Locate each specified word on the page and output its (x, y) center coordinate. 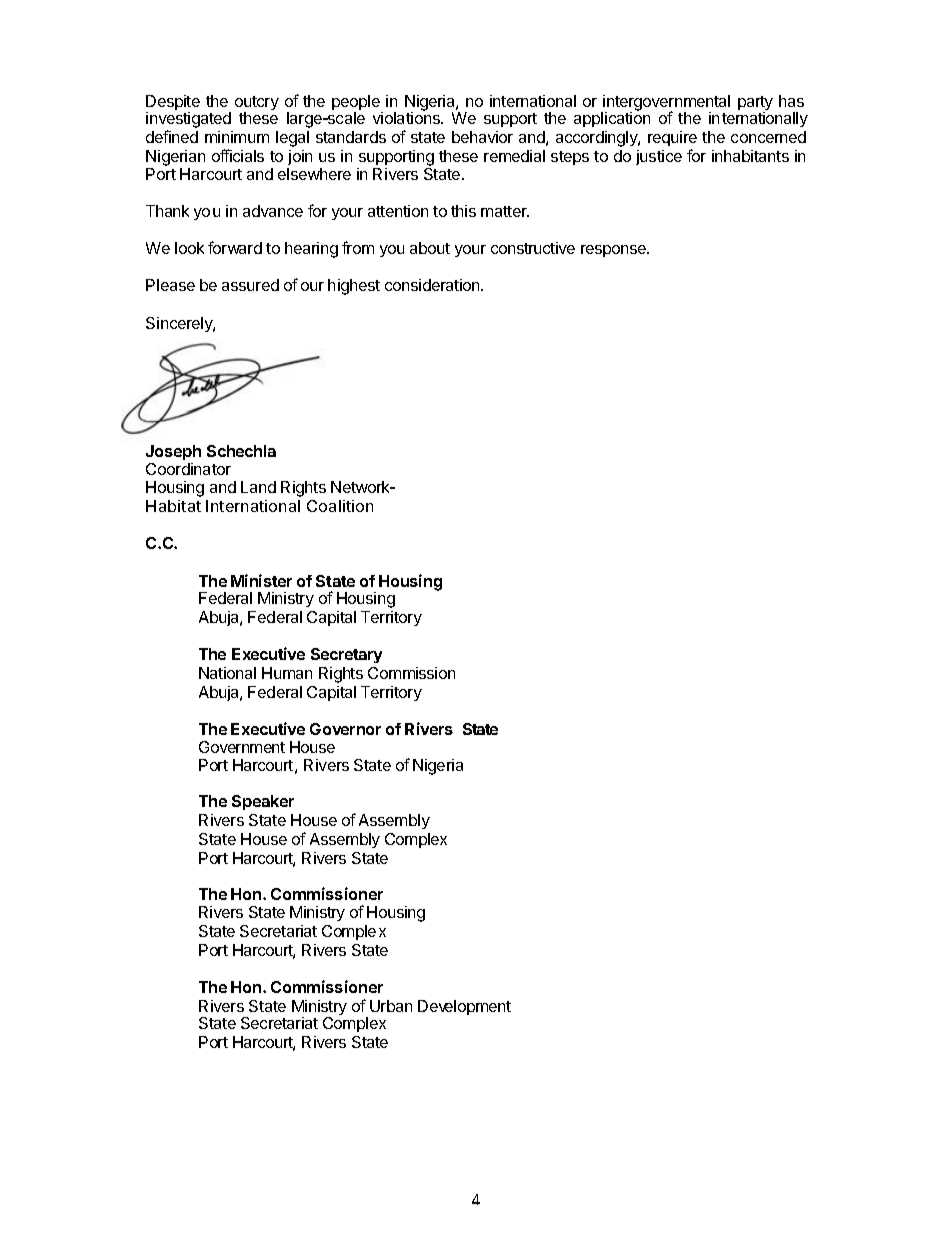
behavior (482, 137)
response (615, 251)
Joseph (173, 454)
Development (464, 1007)
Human (287, 673)
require (672, 138)
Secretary (346, 655)
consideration (433, 285)
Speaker (263, 802)
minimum (237, 137)
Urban (391, 1006)
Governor (345, 729)
